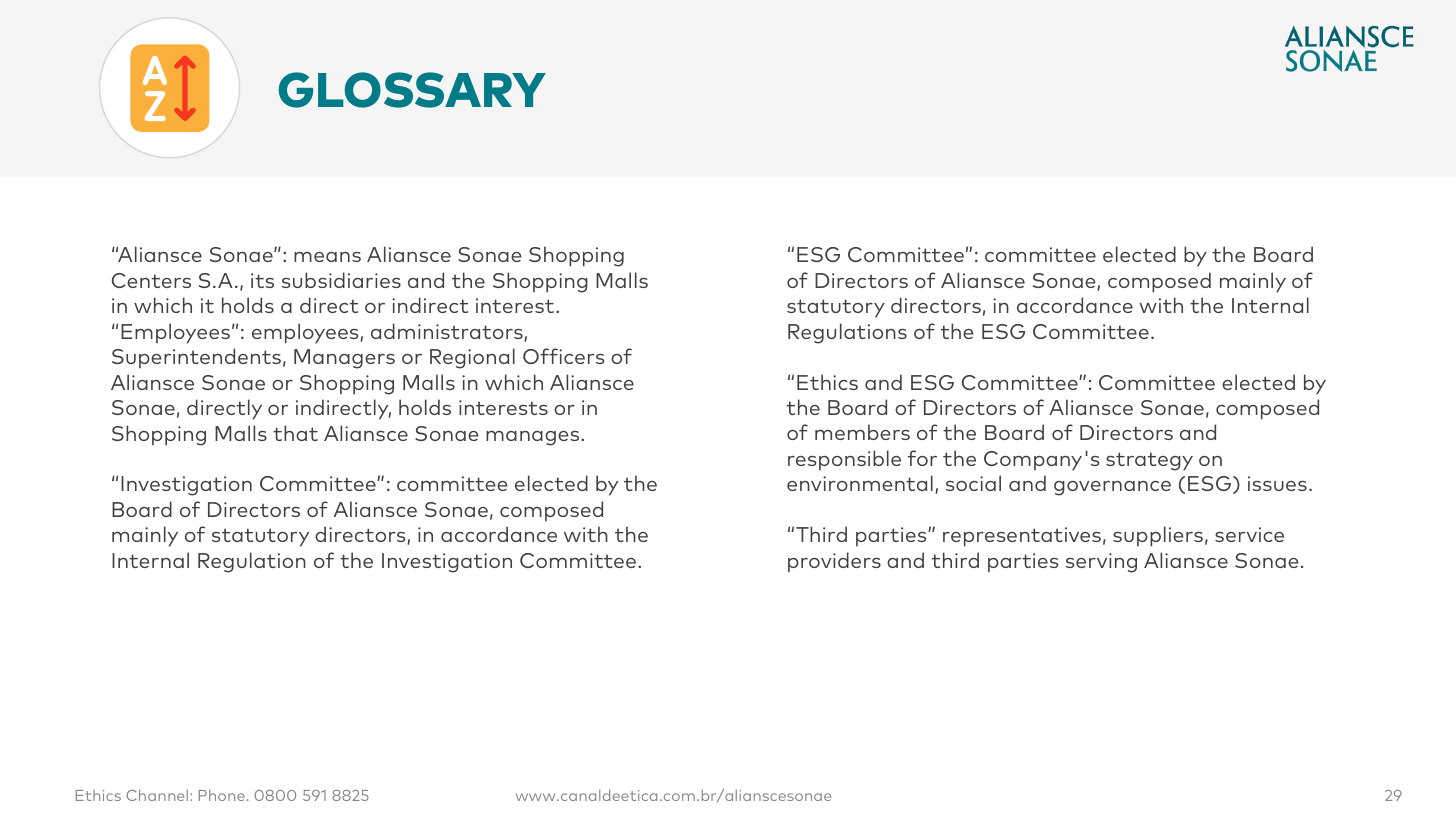 The height and width of the screenshot is (819, 1456). I want to click on Phone, so click(222, 795).
